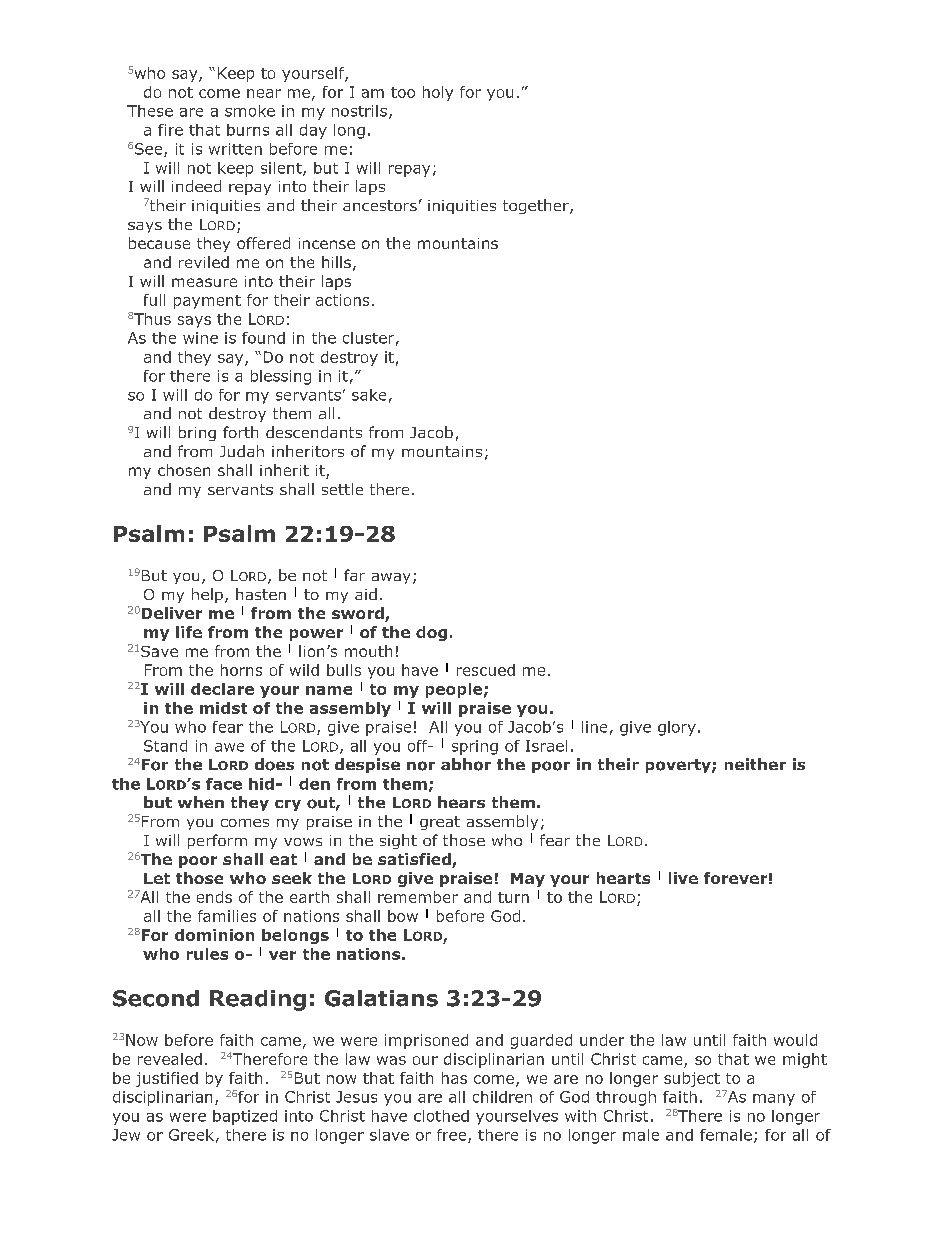 This screenshot has height=1233, width=952. What do you see at coordinates (537, 206) in the screenshot?
I see `together` at bounding box center [537, 206].
